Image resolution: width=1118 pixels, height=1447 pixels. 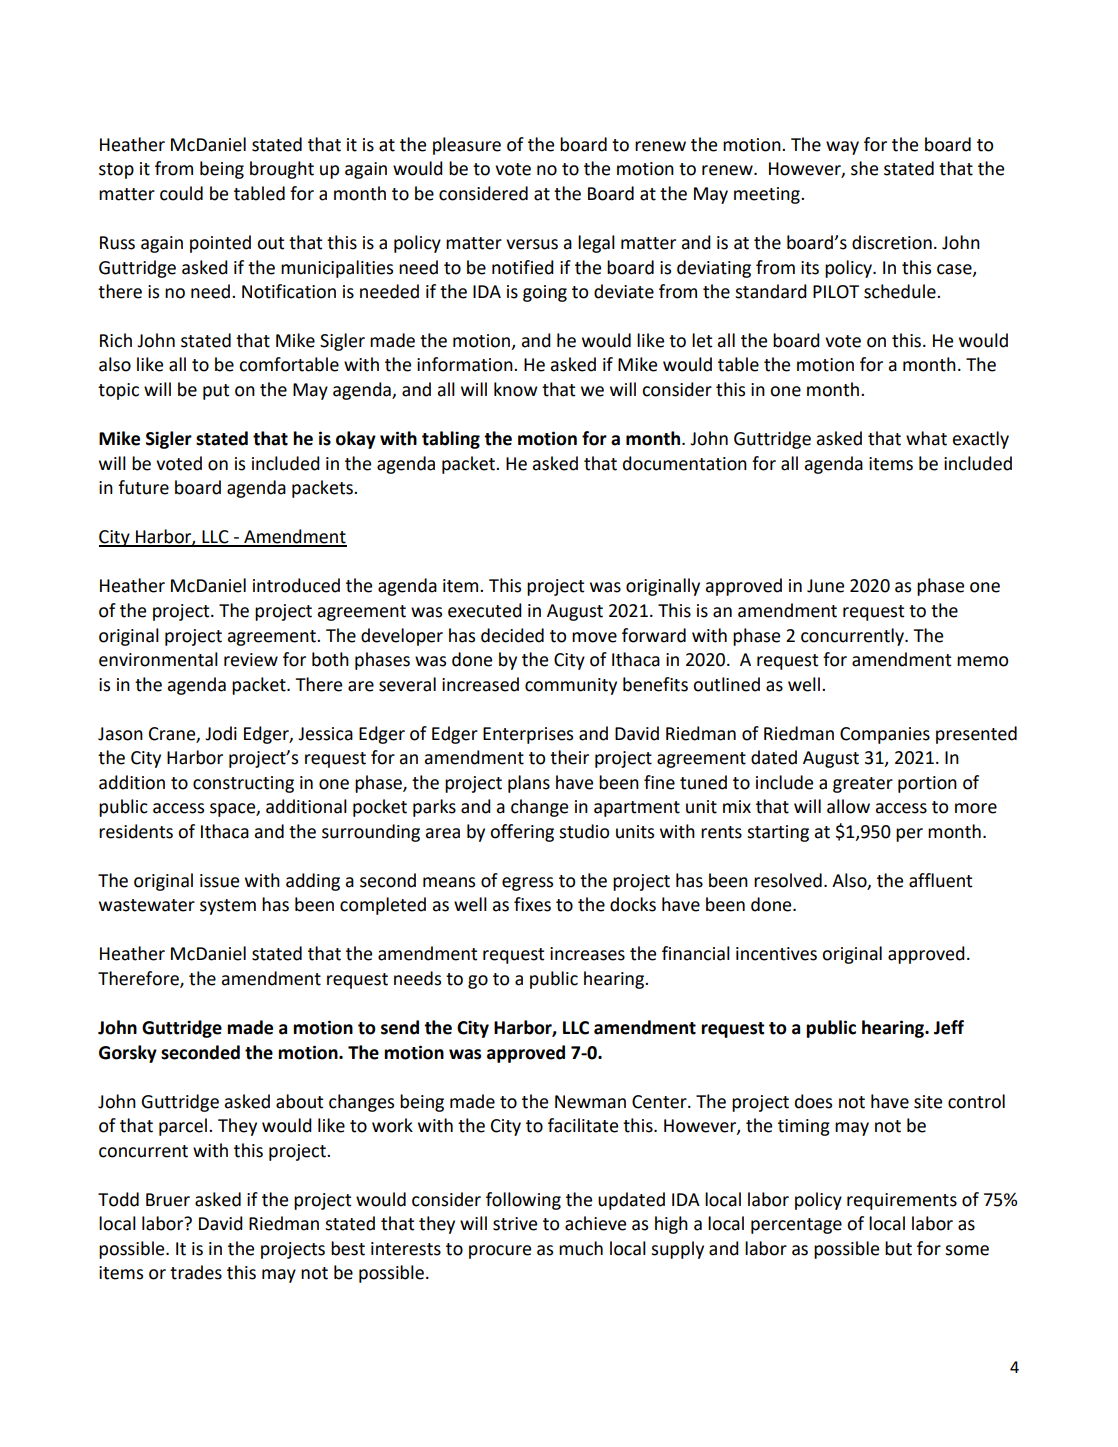 What do you see at coordinates (181, 193) in the screenshot?
I see `could` at bounding box center [181, 193].
